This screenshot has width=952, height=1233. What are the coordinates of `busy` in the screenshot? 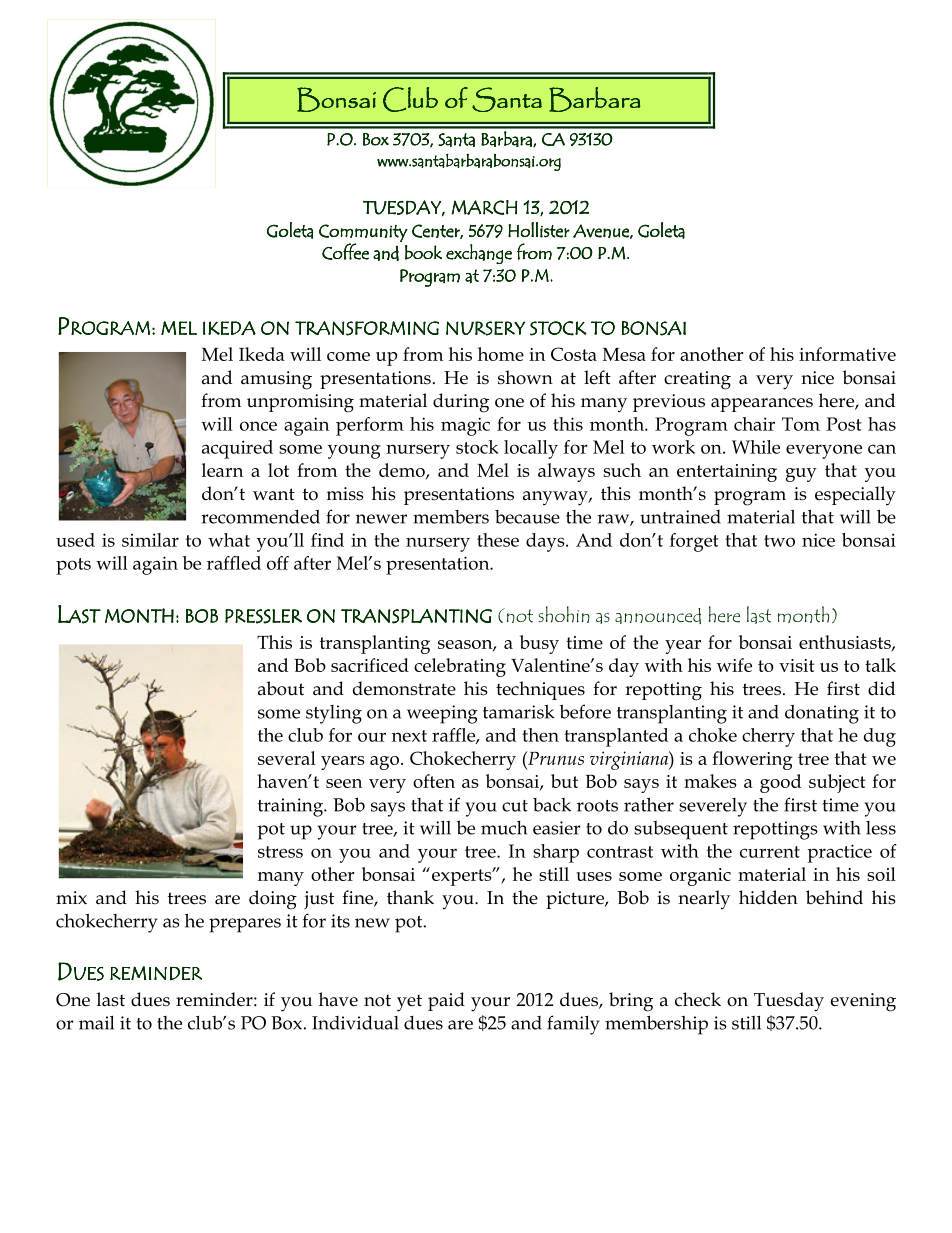 It's located at (539, 644).
